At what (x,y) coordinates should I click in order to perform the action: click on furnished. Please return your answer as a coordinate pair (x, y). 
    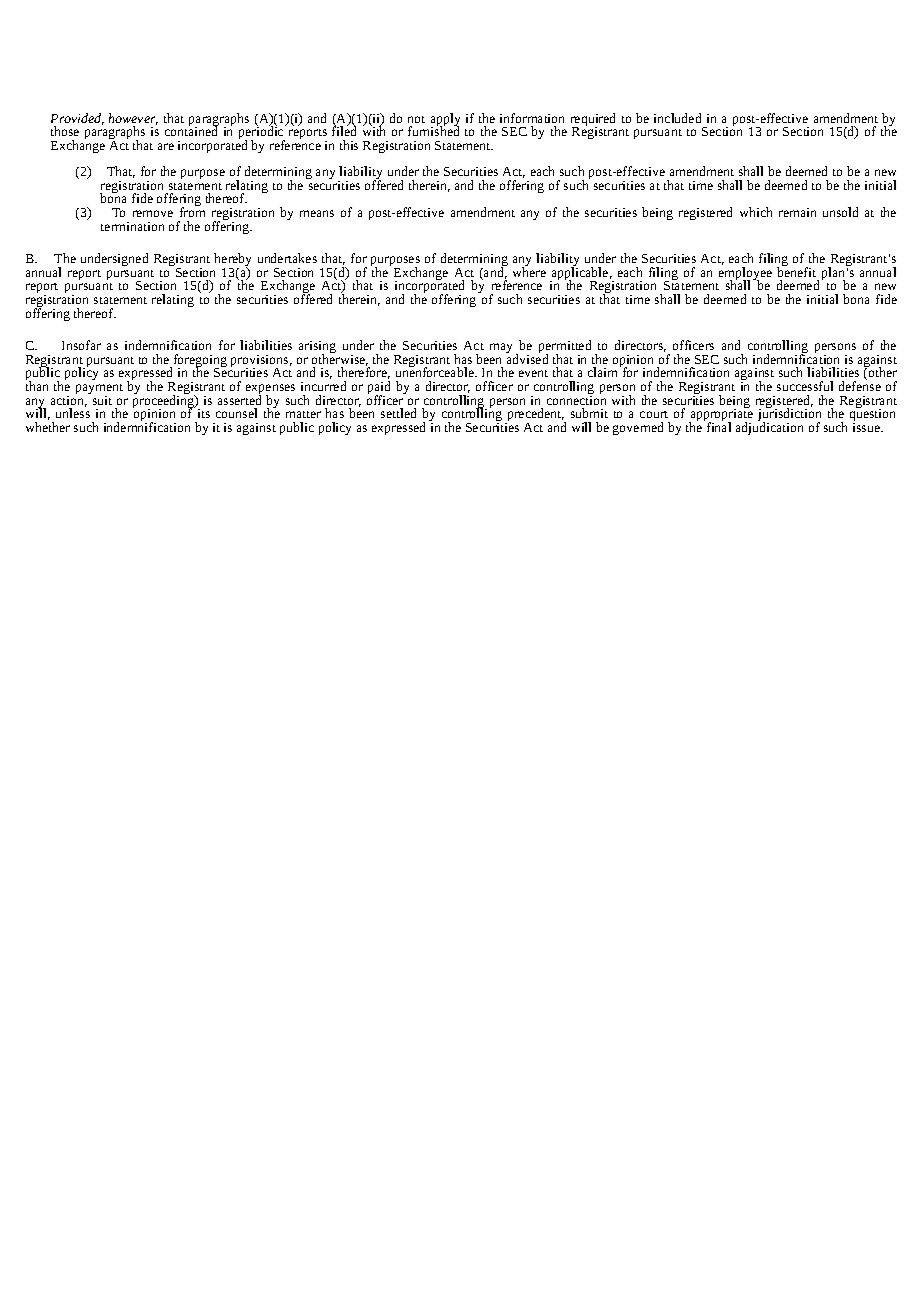
    Looking at the image, I should click on (433, 130).
